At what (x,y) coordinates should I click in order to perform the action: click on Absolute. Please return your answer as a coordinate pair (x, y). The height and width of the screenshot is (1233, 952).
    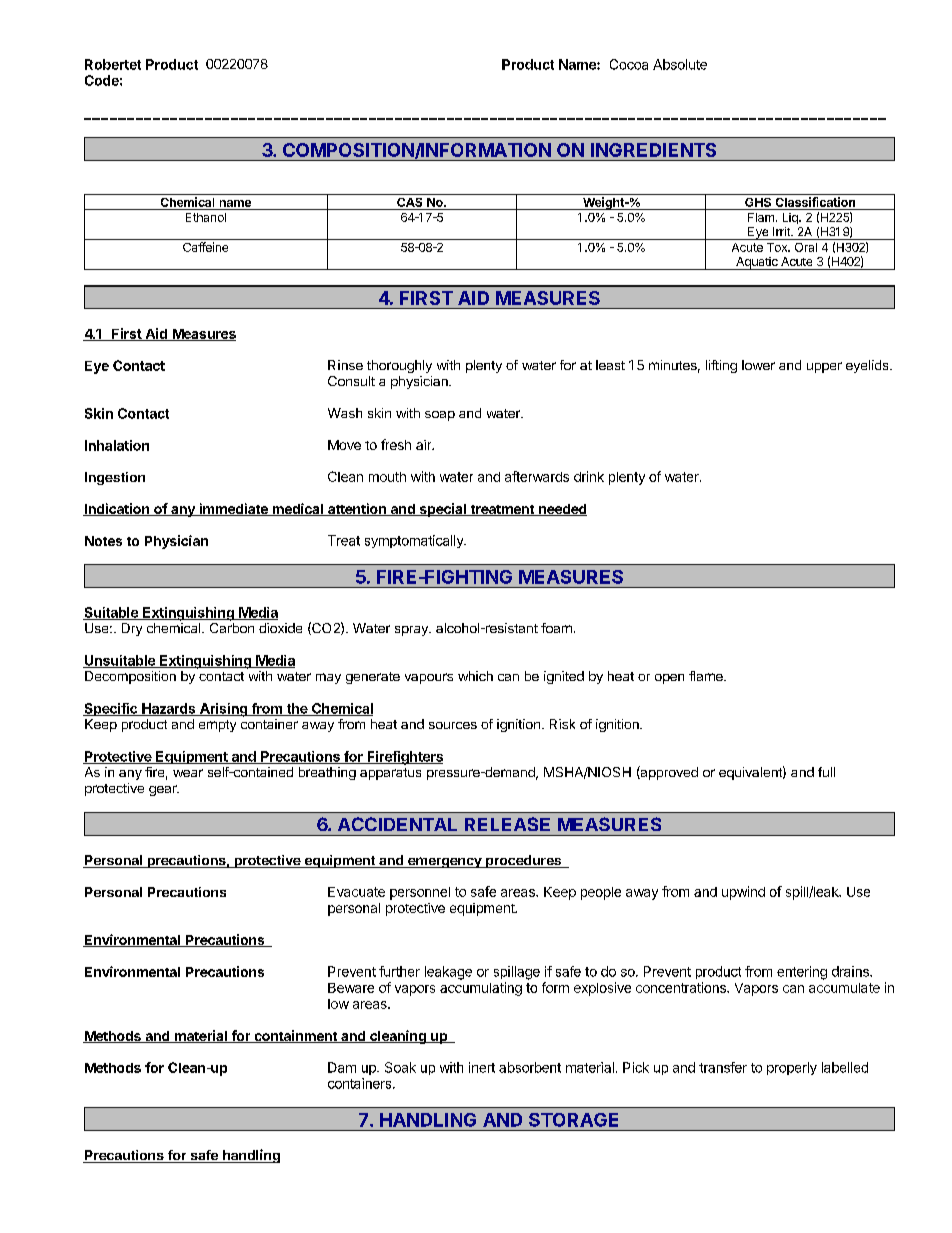
    Looking at the image, I should click on (680, 64).
